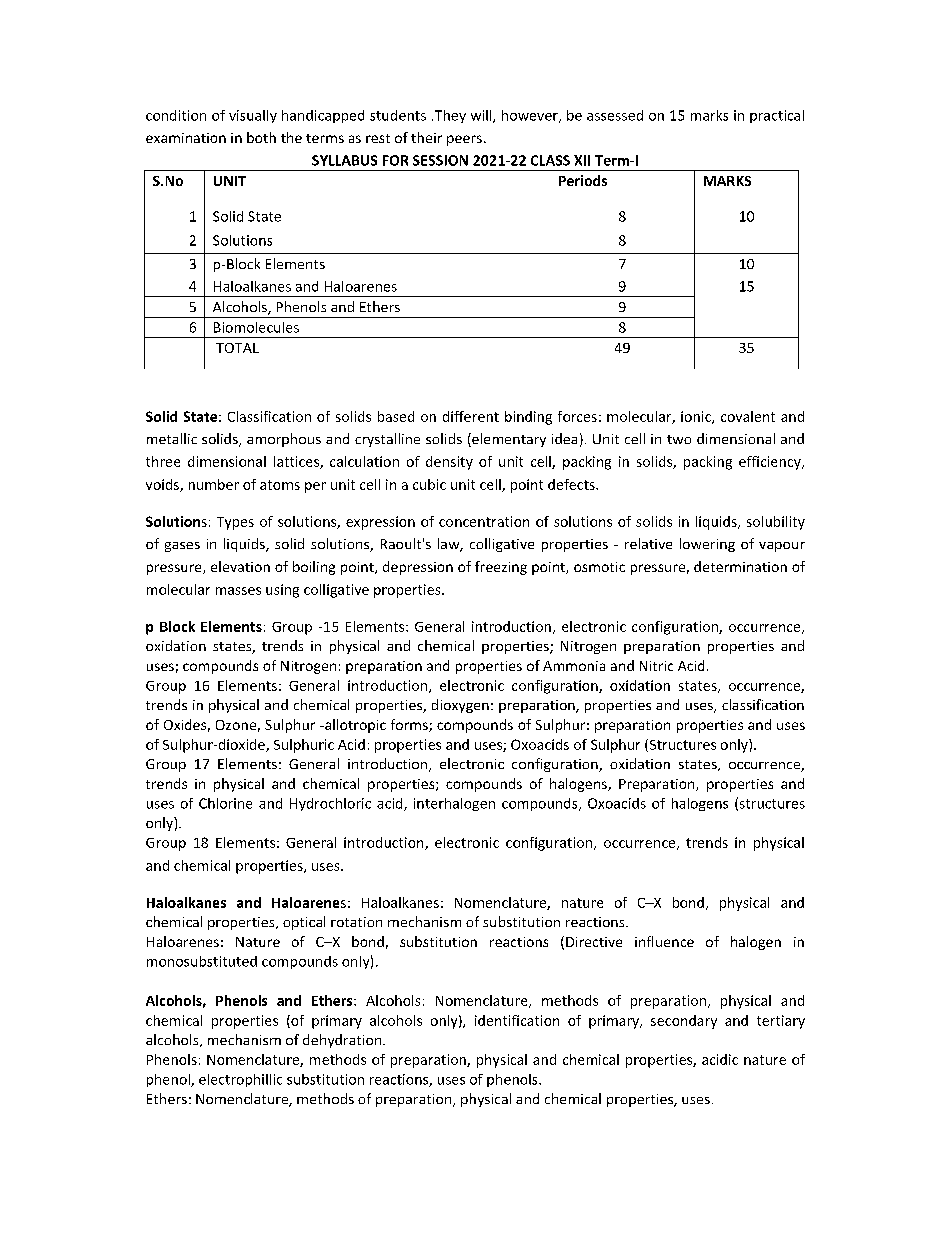 This screenshot has height=1233, width=952. What do you see at coordinates (471, 416) in the screenshot?
I see `different` at bounding box center [471, 416].
